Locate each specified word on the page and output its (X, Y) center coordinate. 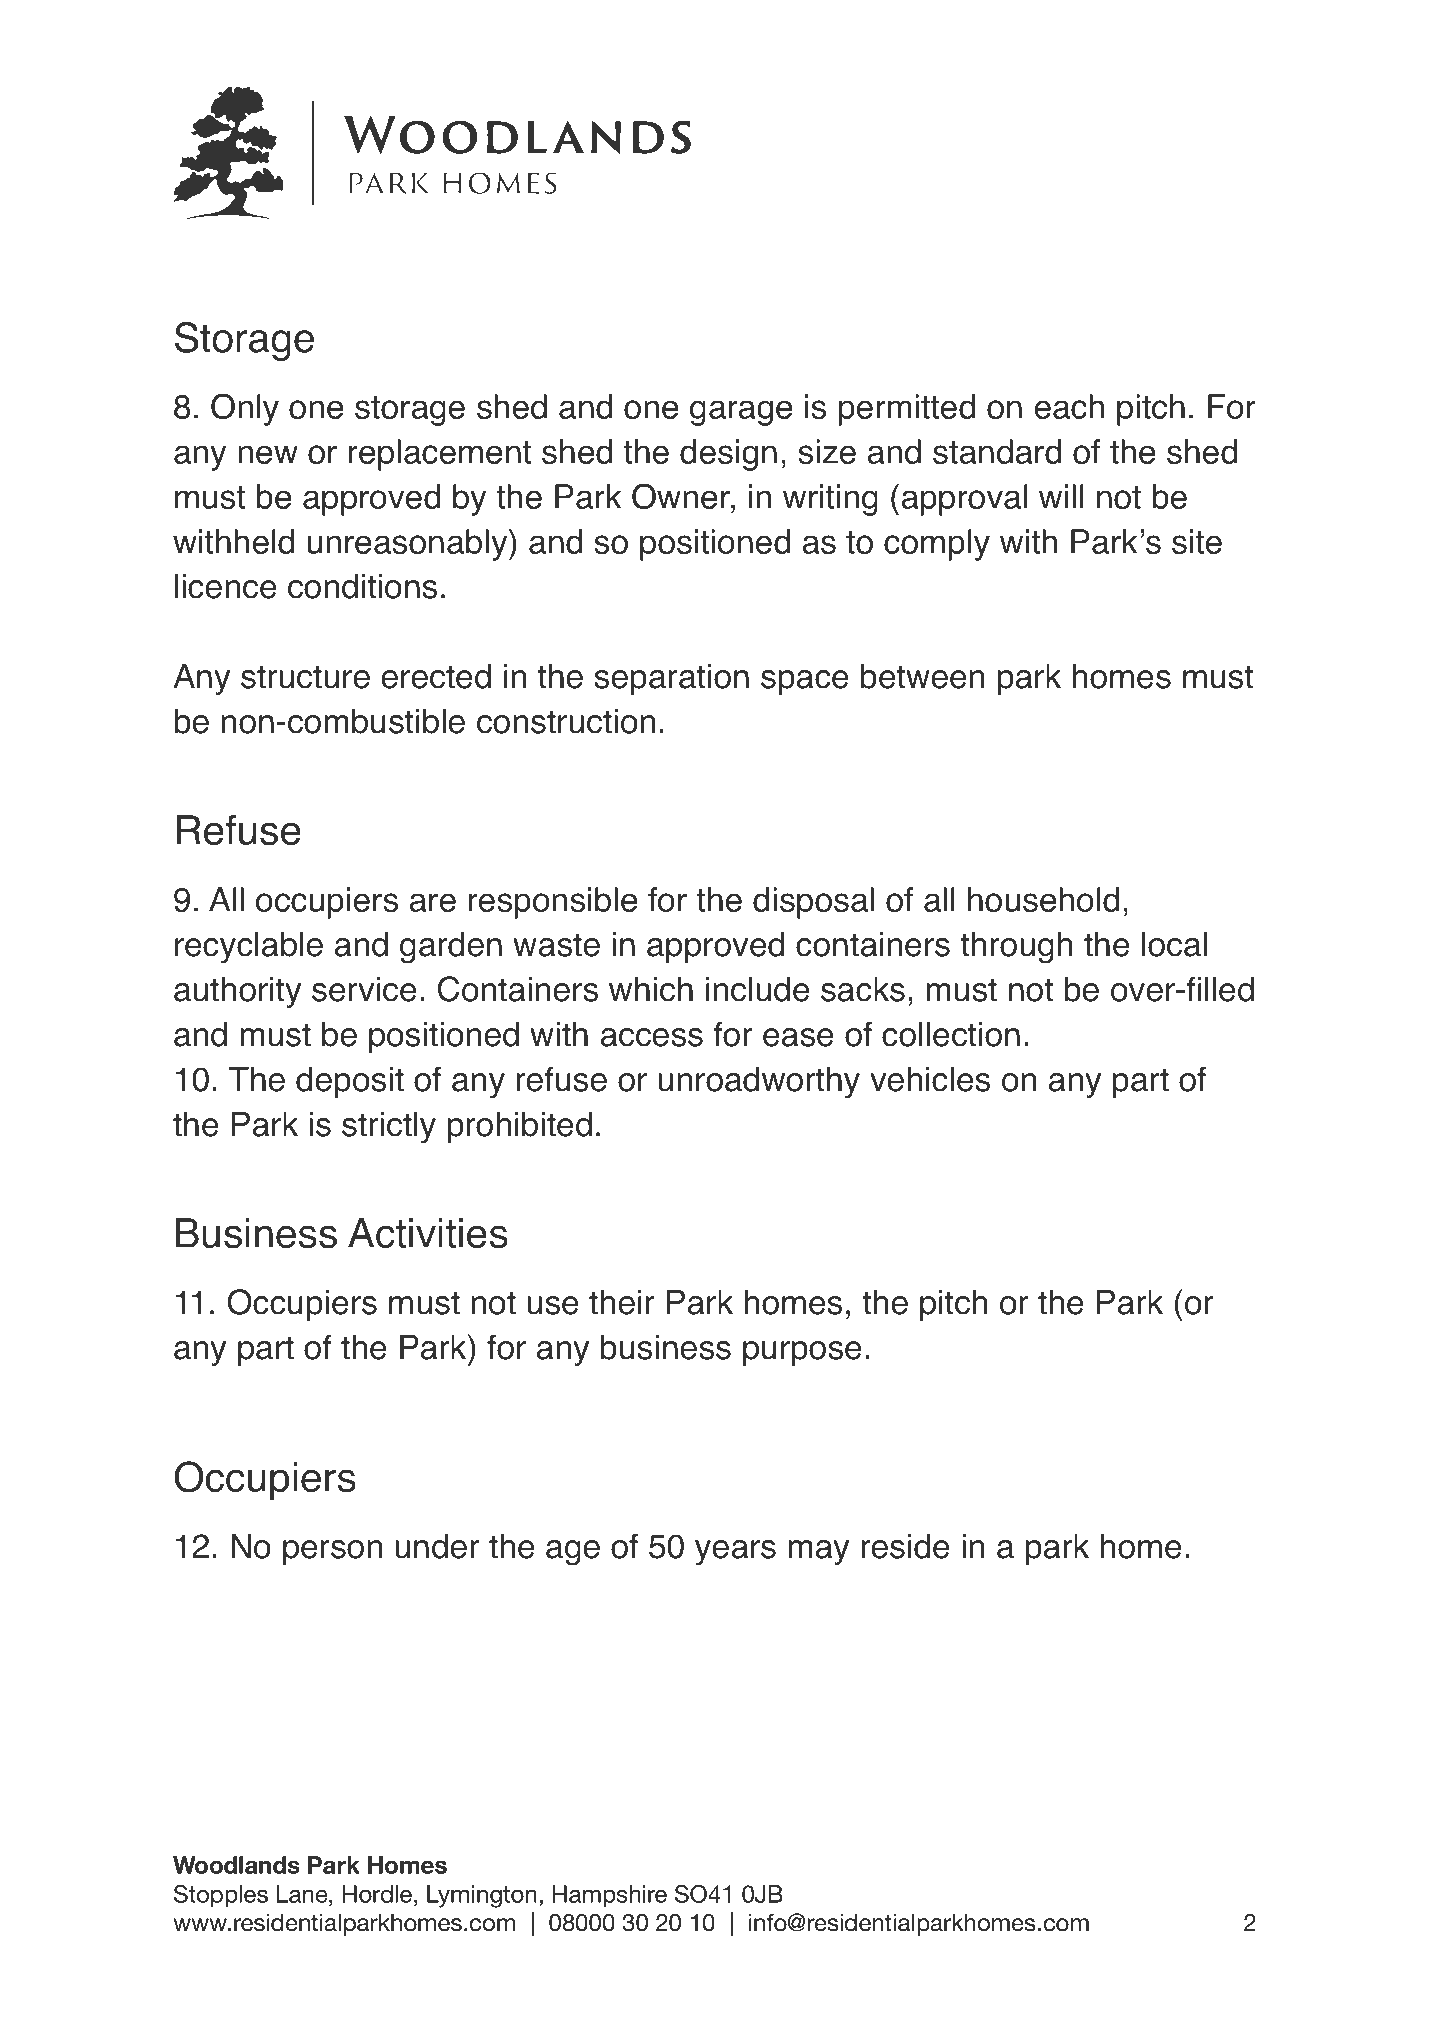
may (818, 1552)
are (433, 902)
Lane (303, 1894)
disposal (813, 903)
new (268, 454)
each (1069, 406)
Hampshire (610, 1896)
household (1043, 899)
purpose (802, 1353)
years (735, 1552)
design (728, 455)
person (332, 1552)
